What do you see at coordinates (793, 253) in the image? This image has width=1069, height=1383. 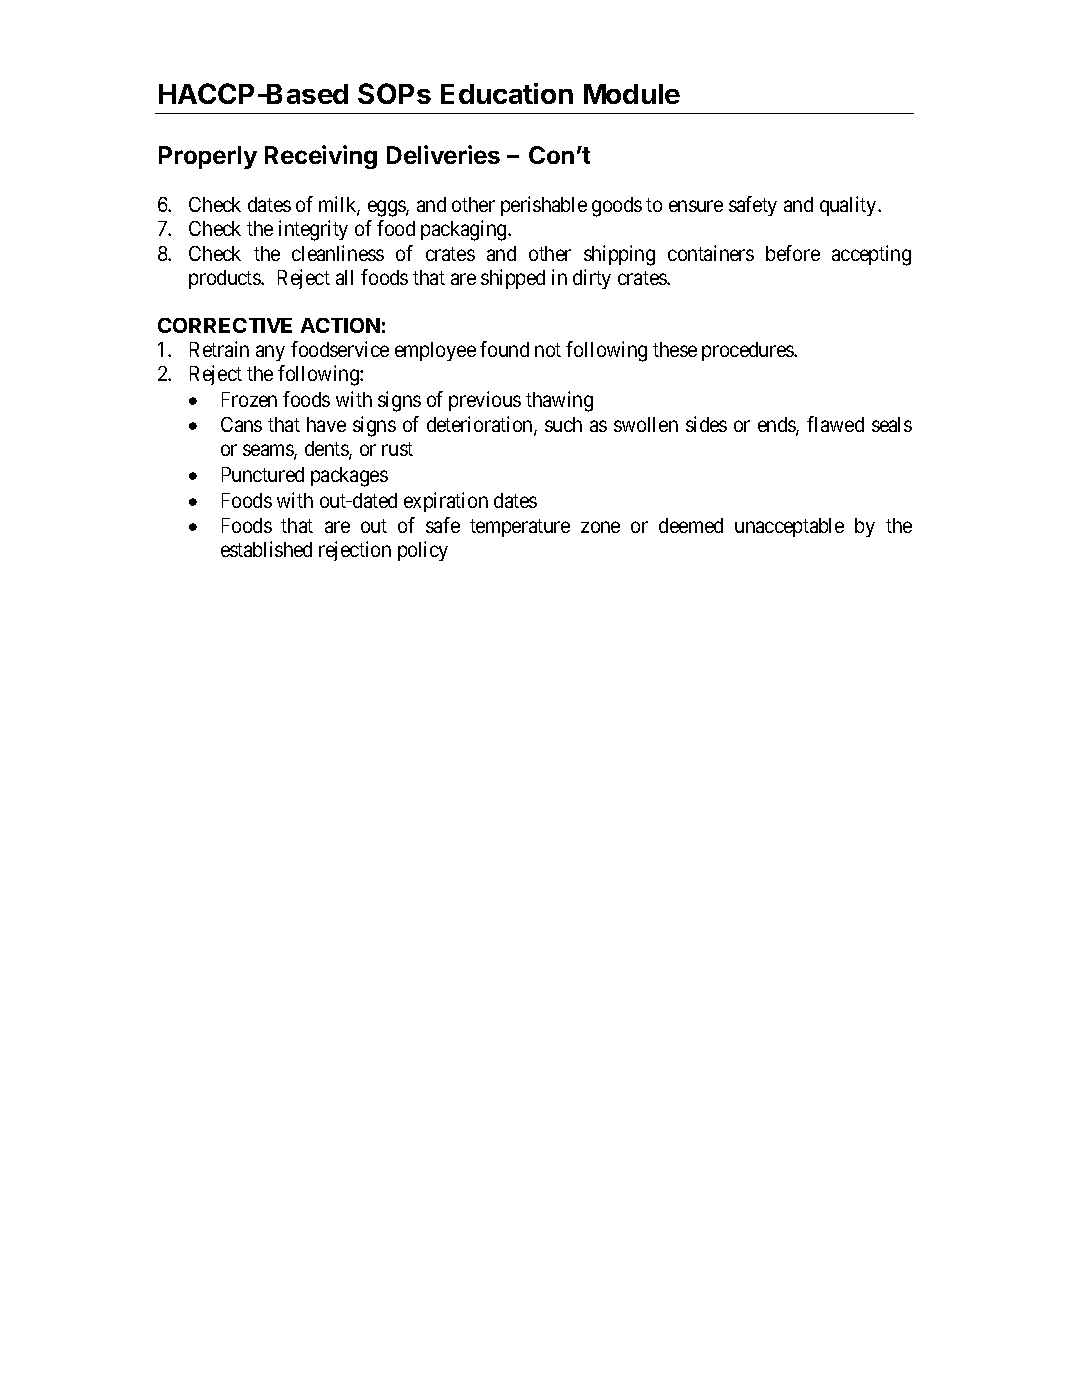 I see `before` at bounding box center [793, 253].
